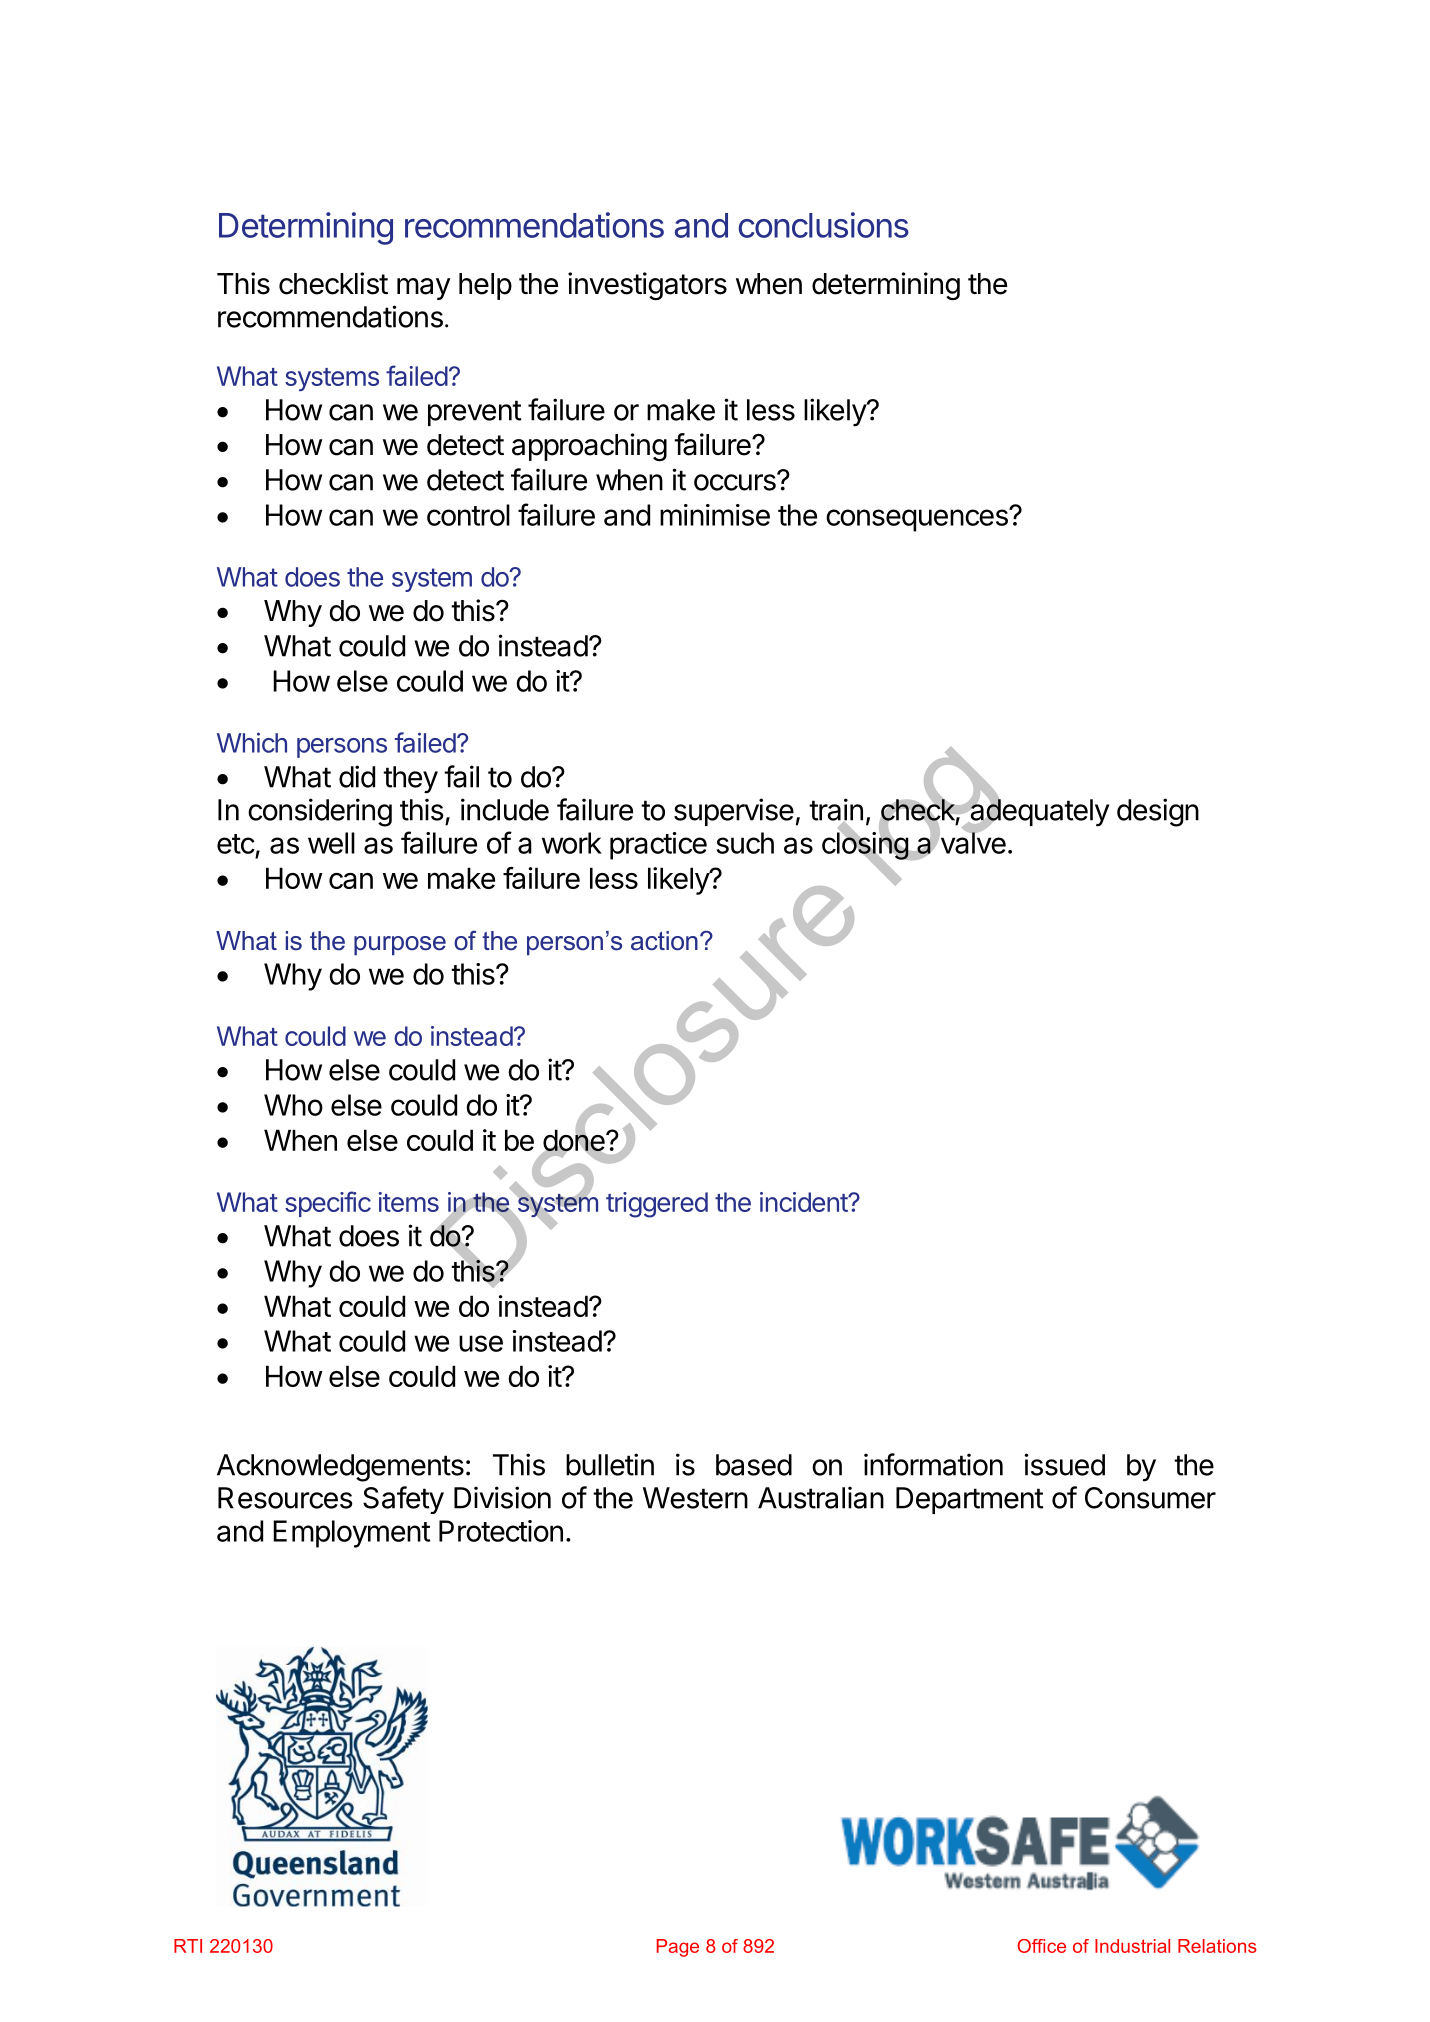  Describe the element at coordinates (734, 812) in the screenshot. I see `supervise` at that location.
